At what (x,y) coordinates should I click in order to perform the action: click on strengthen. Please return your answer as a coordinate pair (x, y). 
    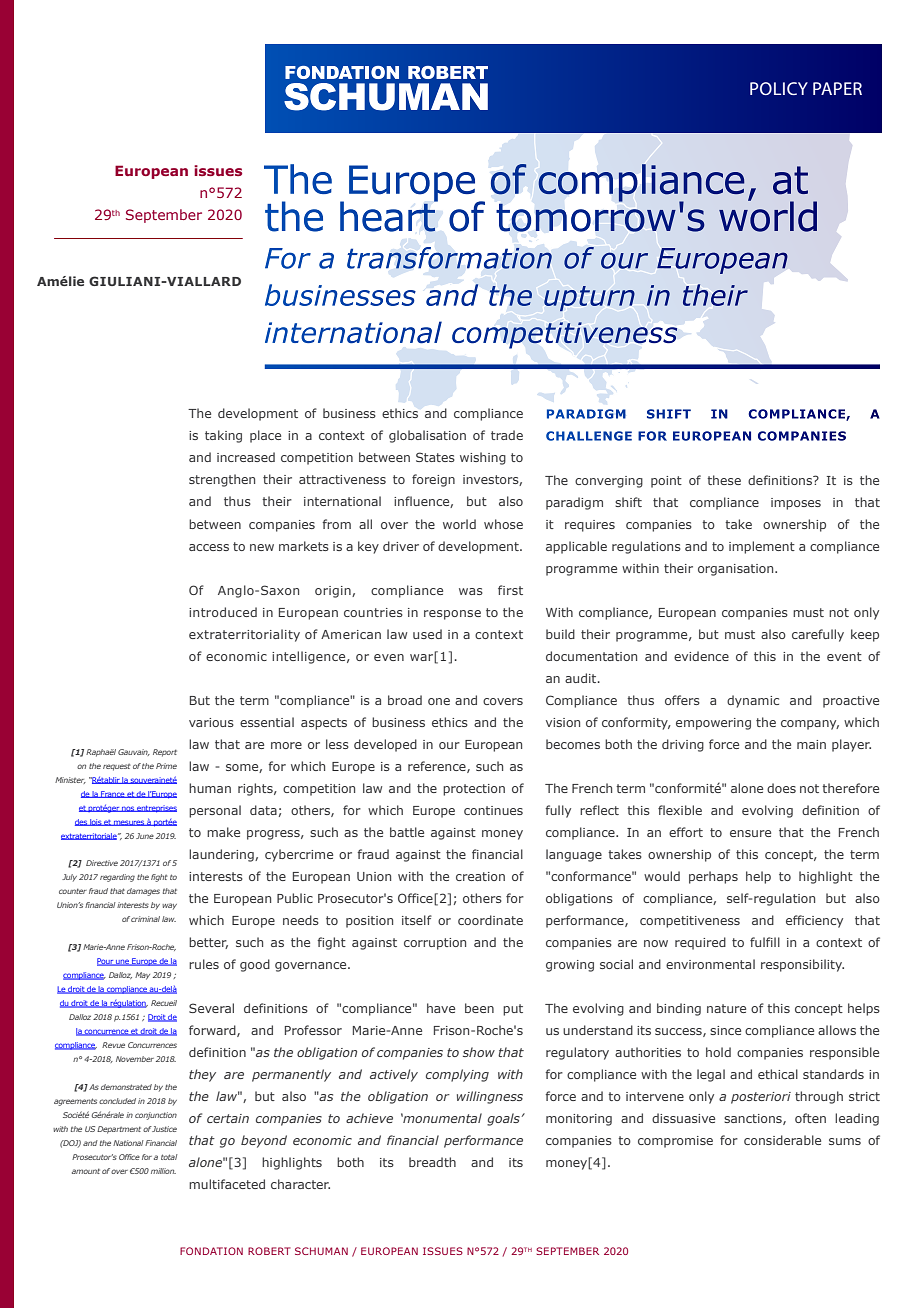
    Looking at the image, I should click on (222, 480).
